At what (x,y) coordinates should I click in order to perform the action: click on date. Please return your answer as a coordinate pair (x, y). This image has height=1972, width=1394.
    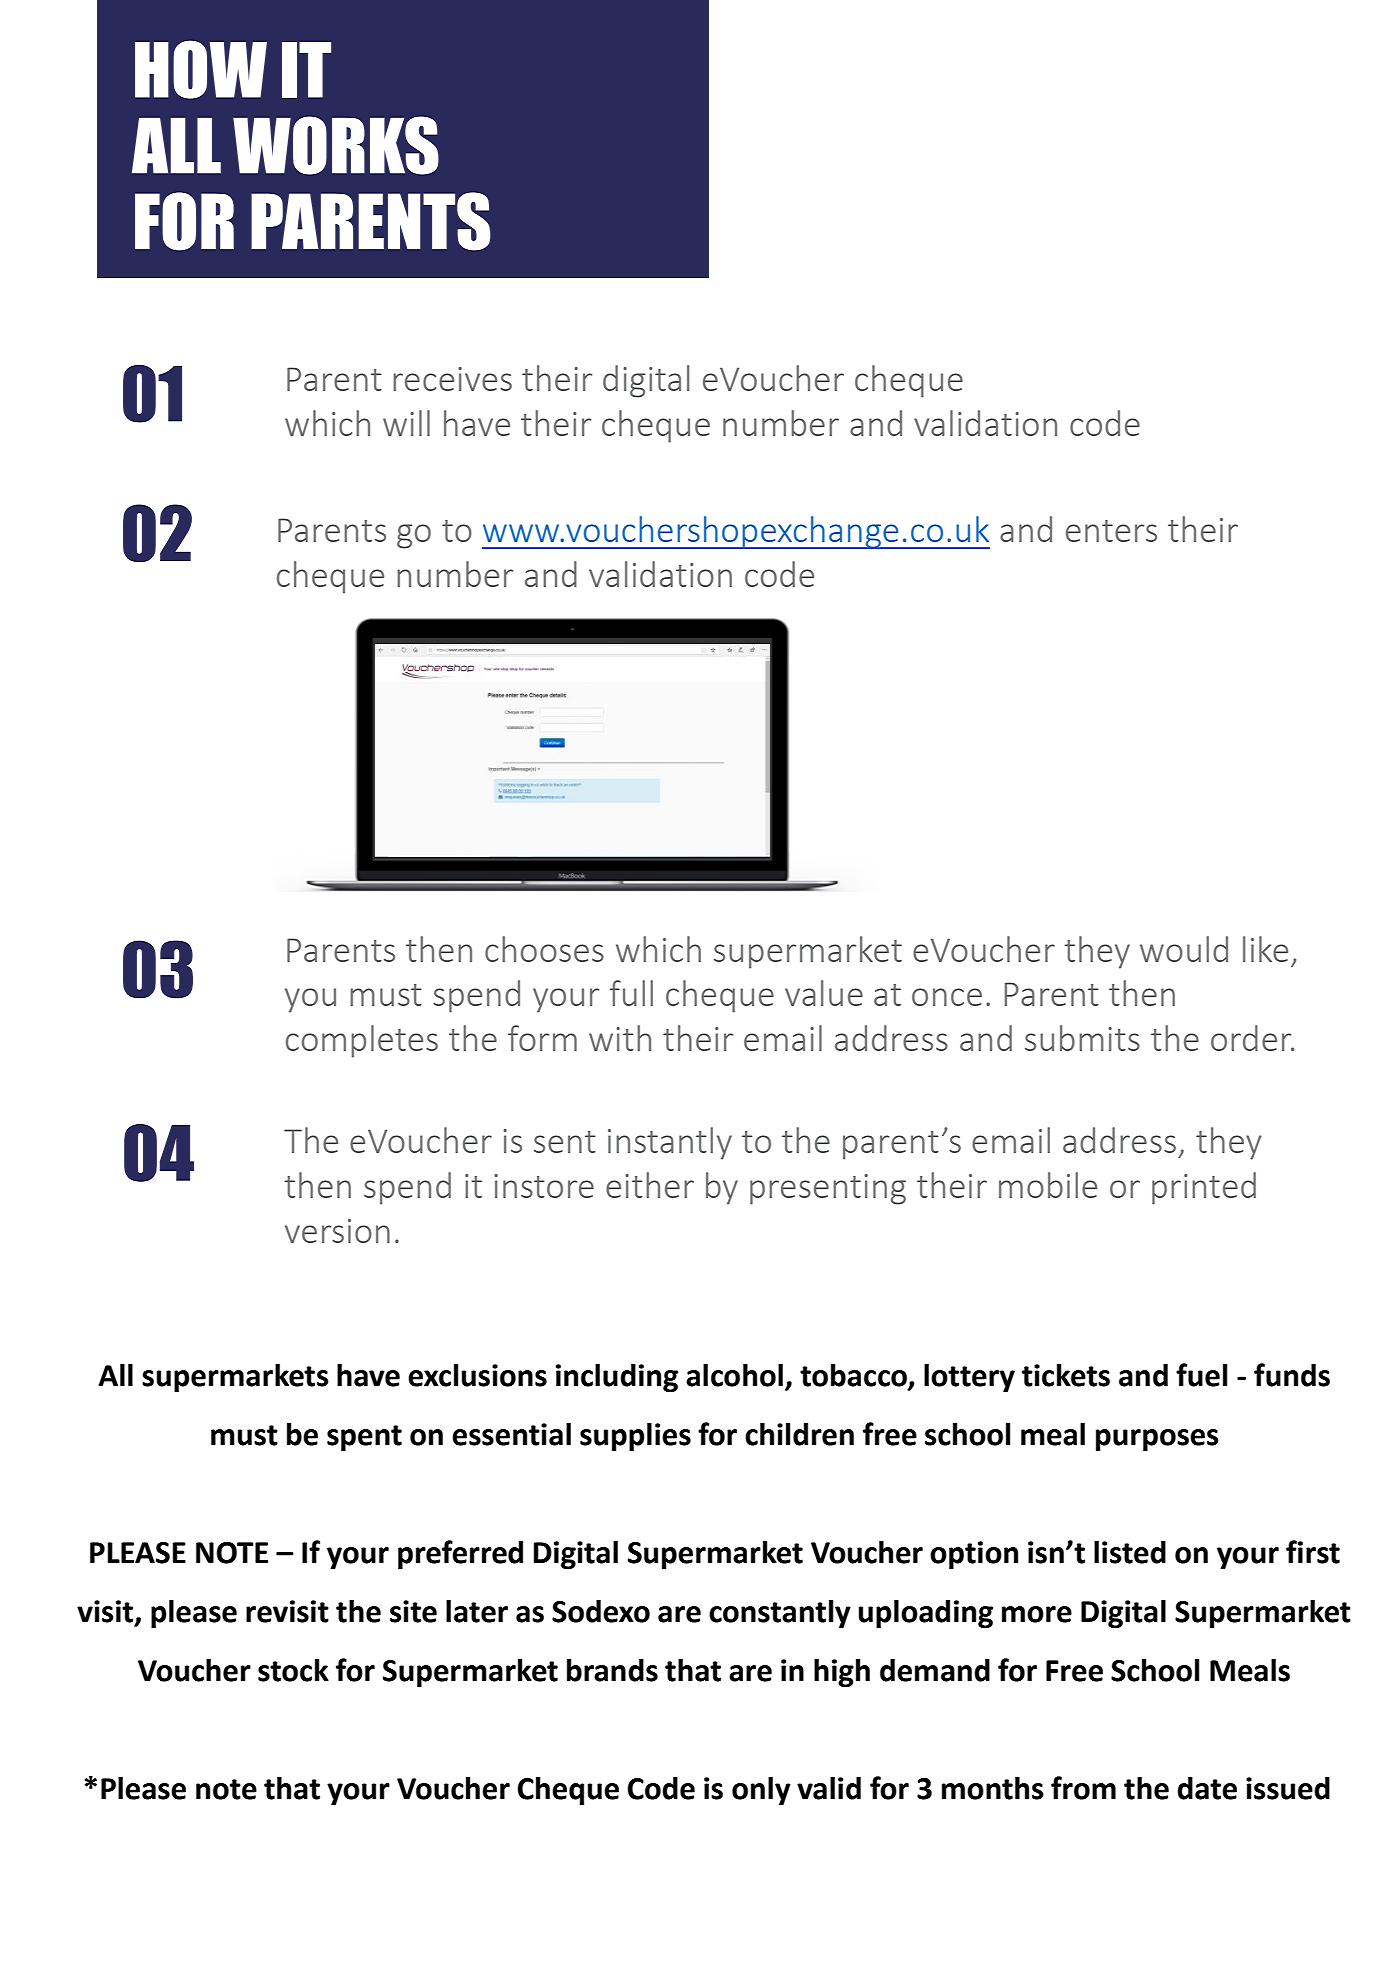
    Looking at the image, I should click on (1207, 1788).
